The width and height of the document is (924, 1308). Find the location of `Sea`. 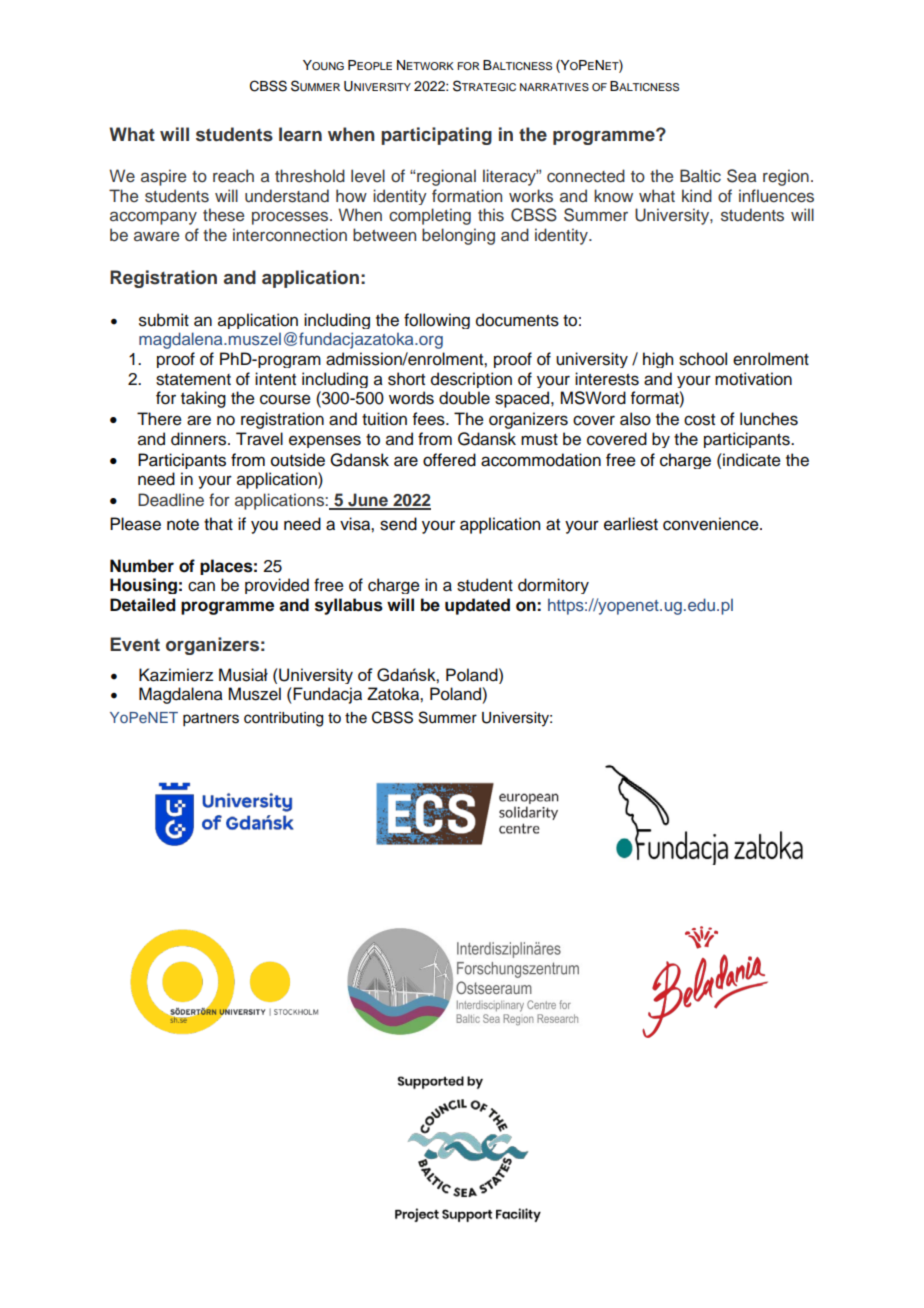

Sea is located at coordinates (741, 176).
